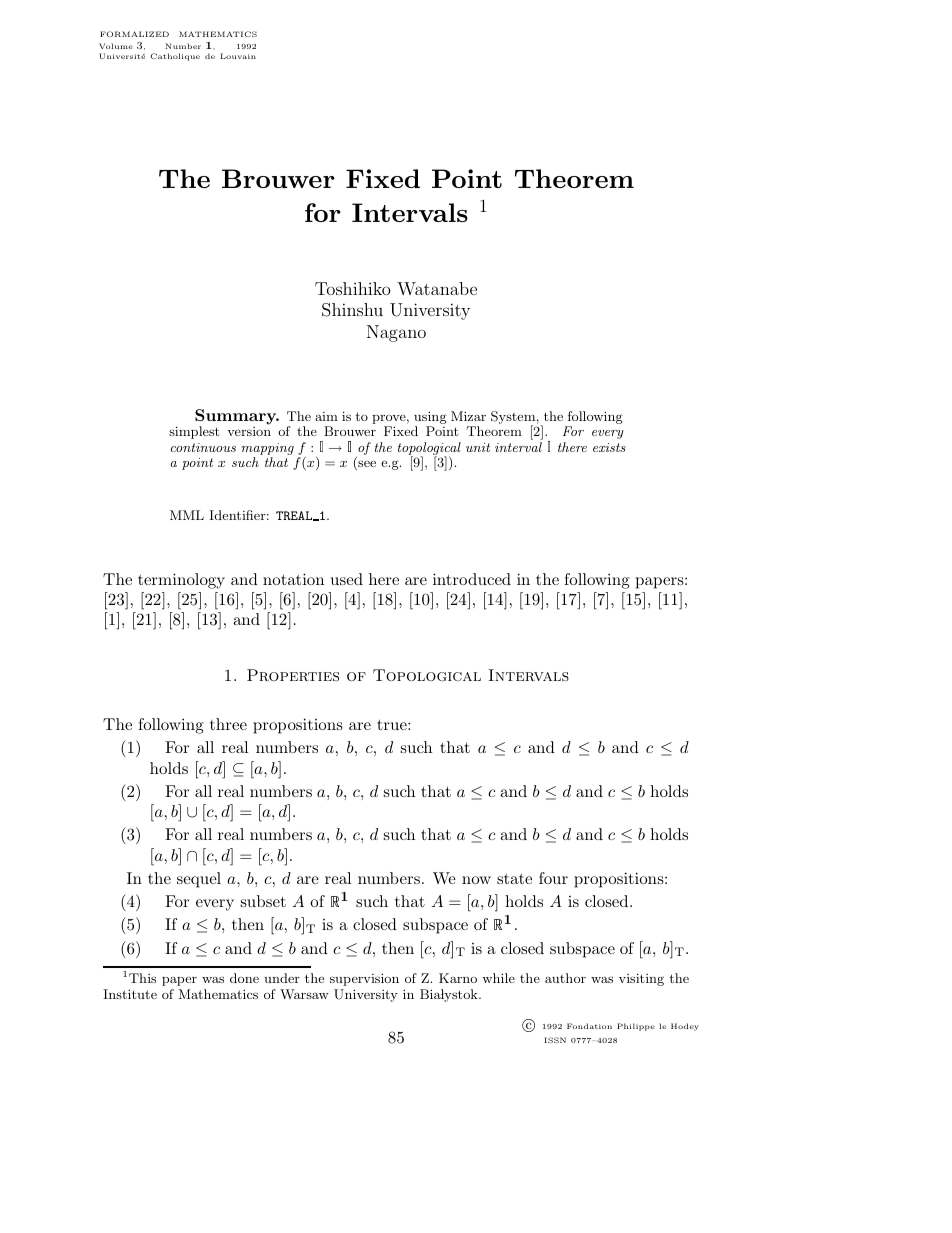 This screenshot has height=1233, width=952. What do you see at coordinates (609, 447) in the screenshot?
I see `exists` at bounding box center [609, 447].
